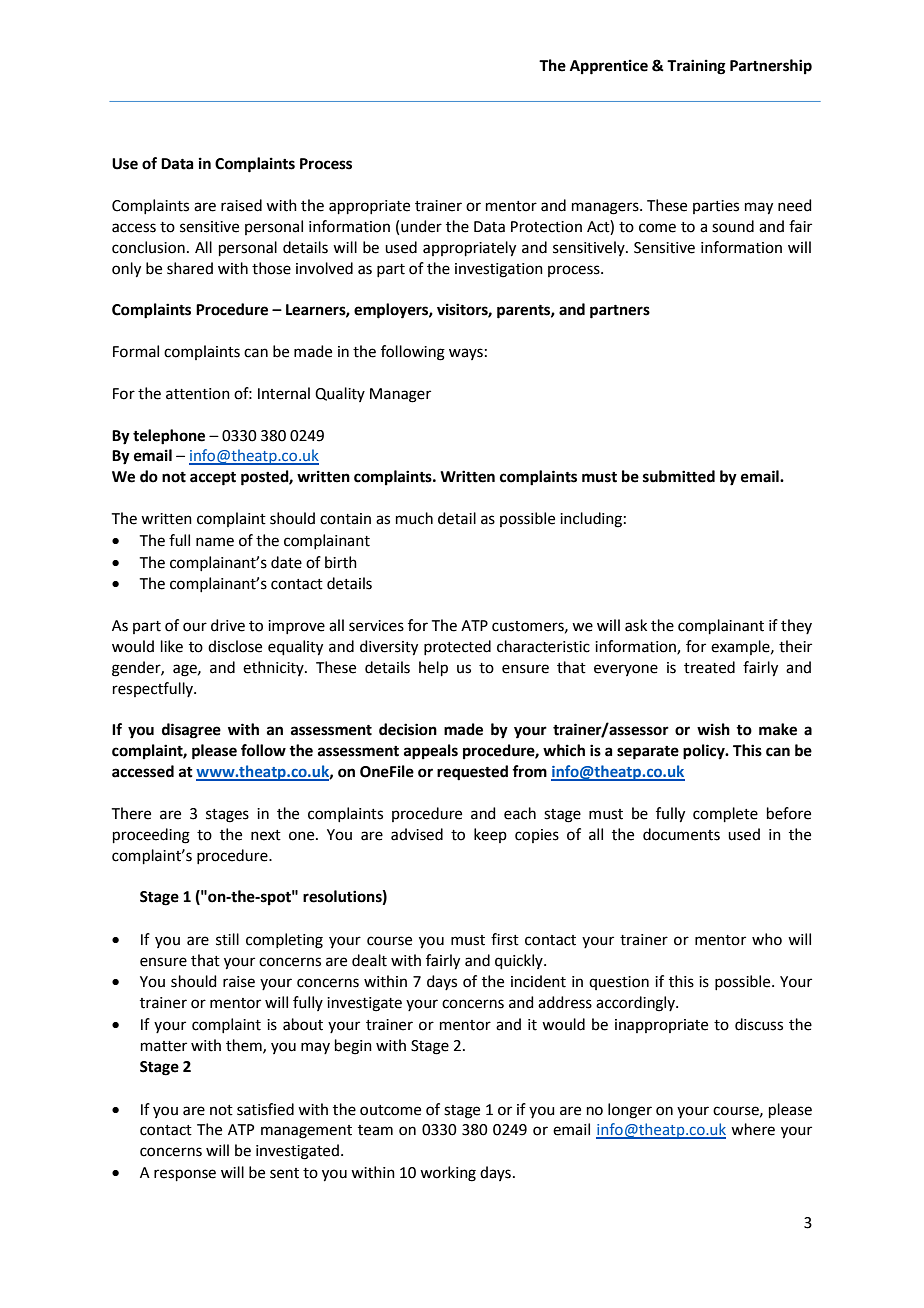  I want to click on Apprentice, so click(609, 67).
